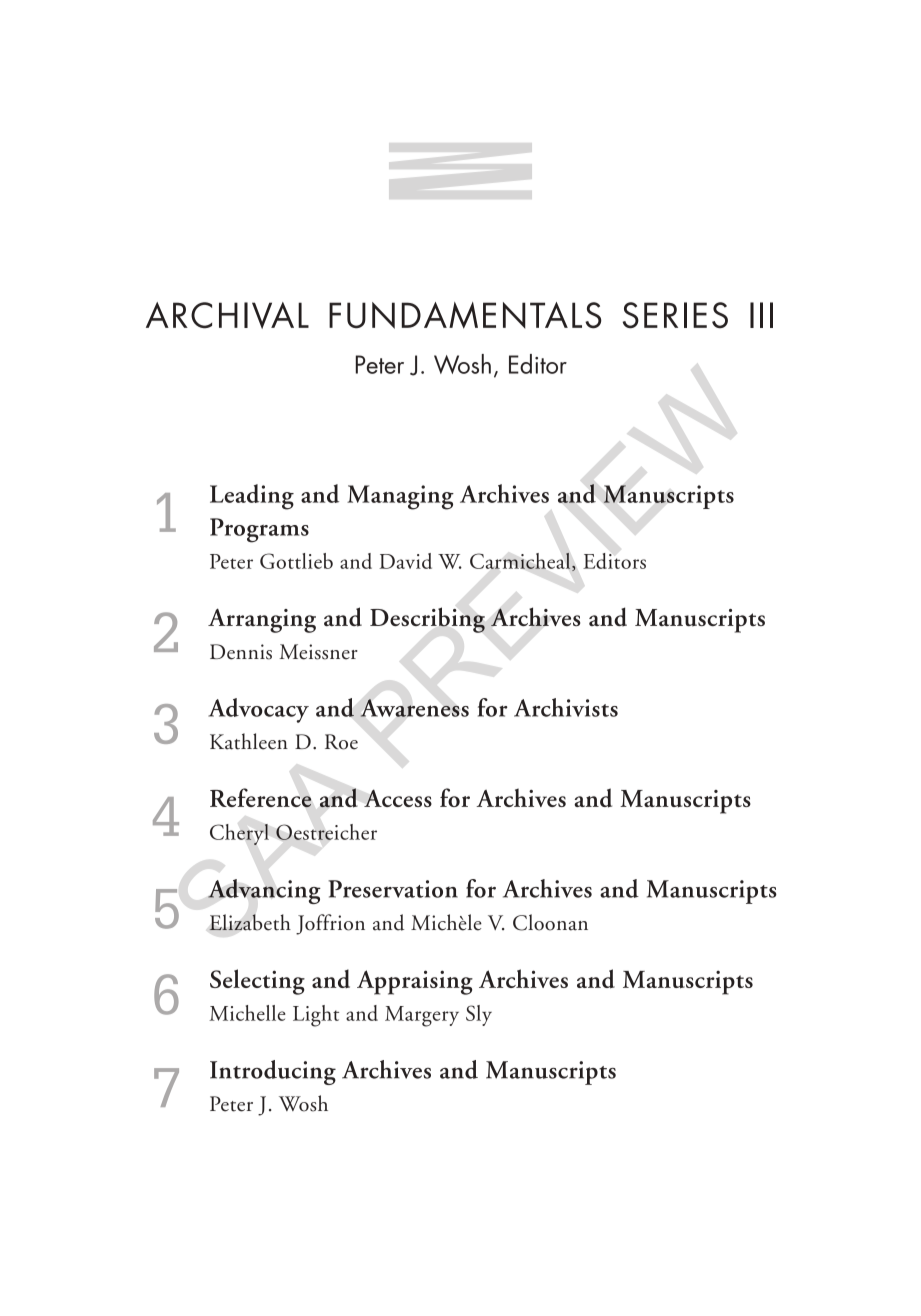  I want to click on series, so click(675, 315).
